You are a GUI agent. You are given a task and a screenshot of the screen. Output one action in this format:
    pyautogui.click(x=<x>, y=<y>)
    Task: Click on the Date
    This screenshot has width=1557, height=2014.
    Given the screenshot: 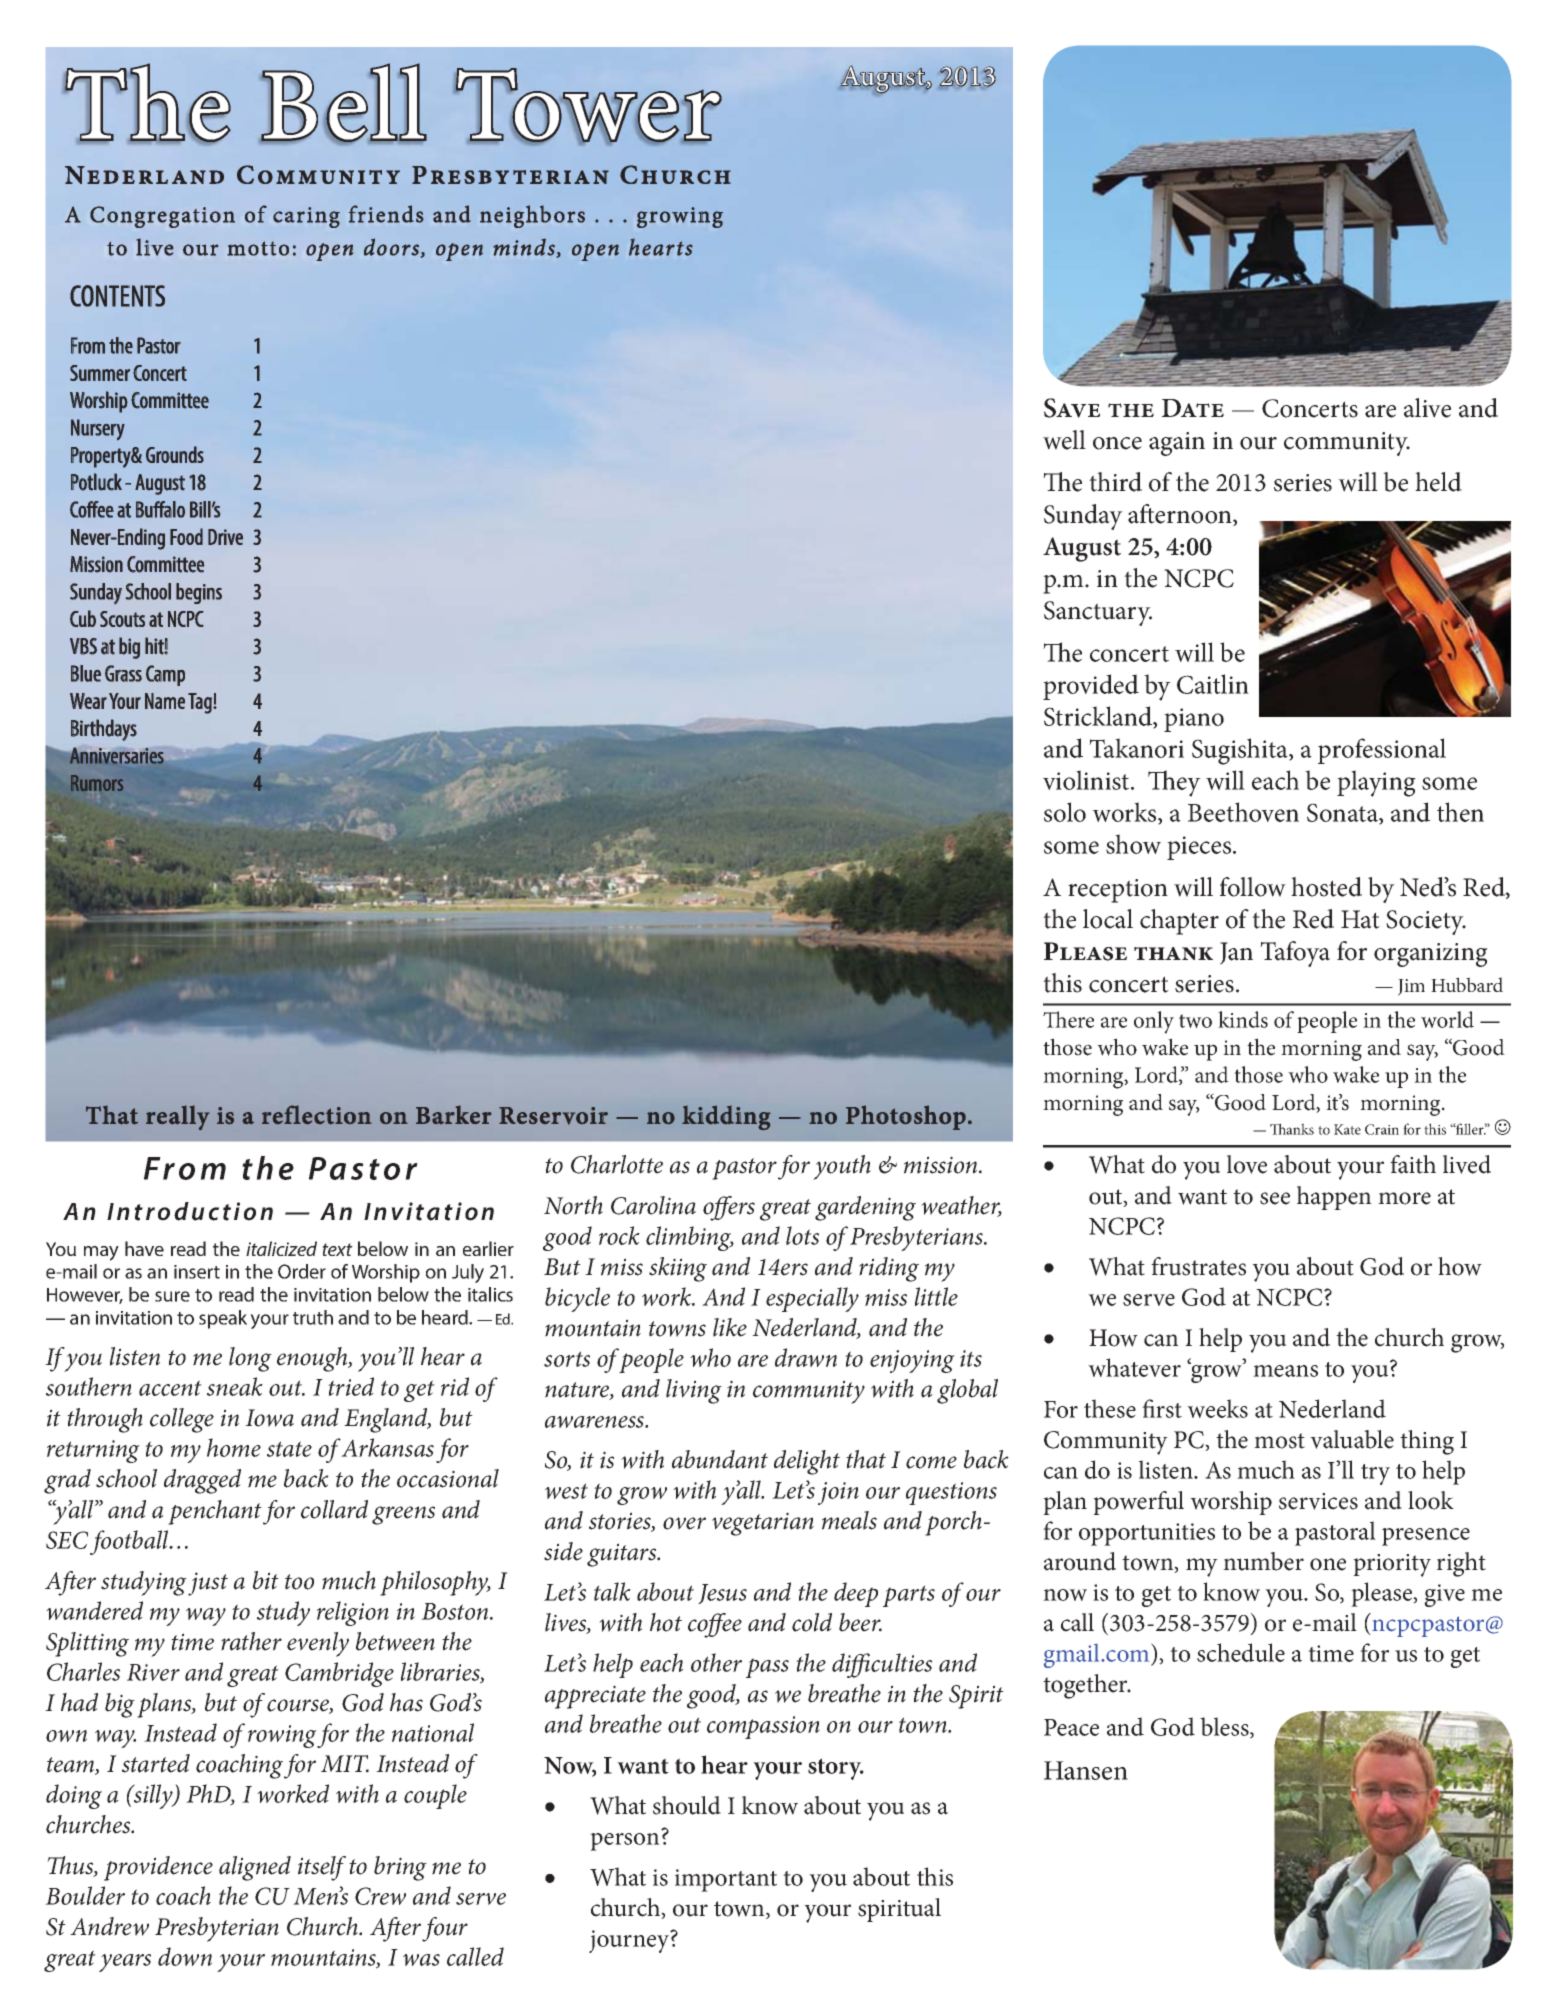 What is the action you would take?
    pyautogui.click(x=1193, y=408)
